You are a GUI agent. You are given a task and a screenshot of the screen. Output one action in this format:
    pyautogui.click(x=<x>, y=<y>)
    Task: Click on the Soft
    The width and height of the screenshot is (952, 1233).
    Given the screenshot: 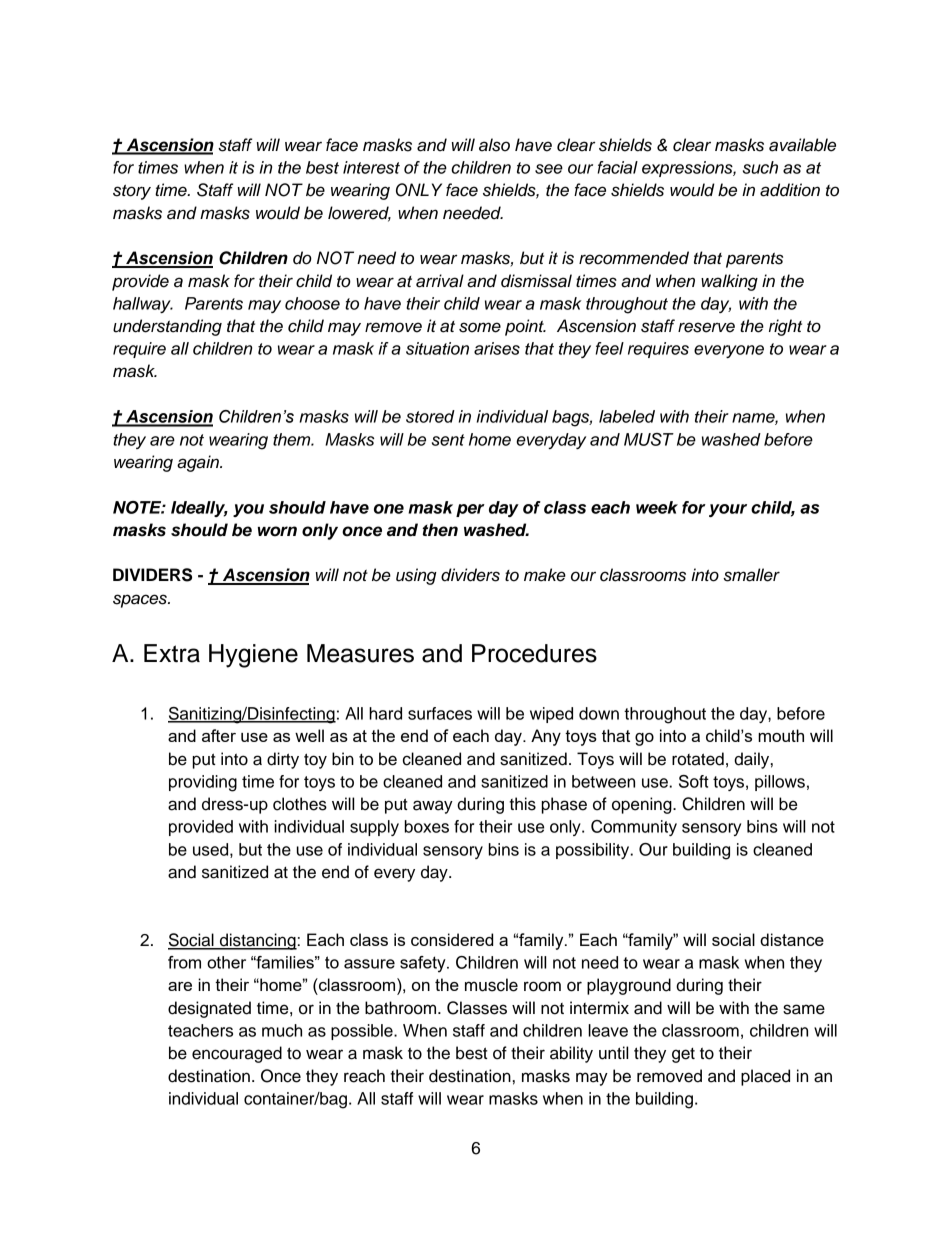 What is the action you would take?
    pyautogui.click(x=694, y=781)
